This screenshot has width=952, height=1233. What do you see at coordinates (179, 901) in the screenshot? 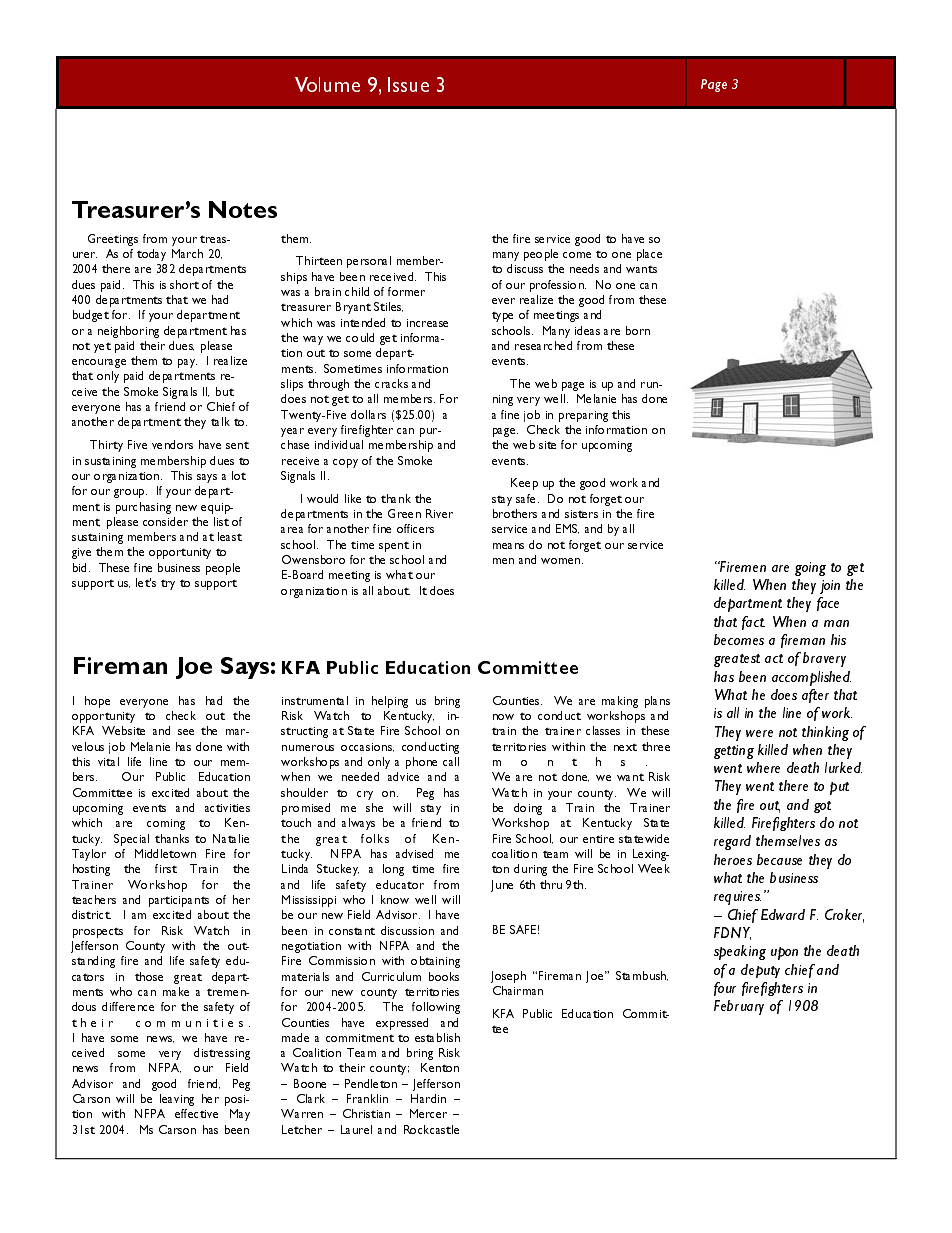
I see `participants` at bounding box center [179, 901].
